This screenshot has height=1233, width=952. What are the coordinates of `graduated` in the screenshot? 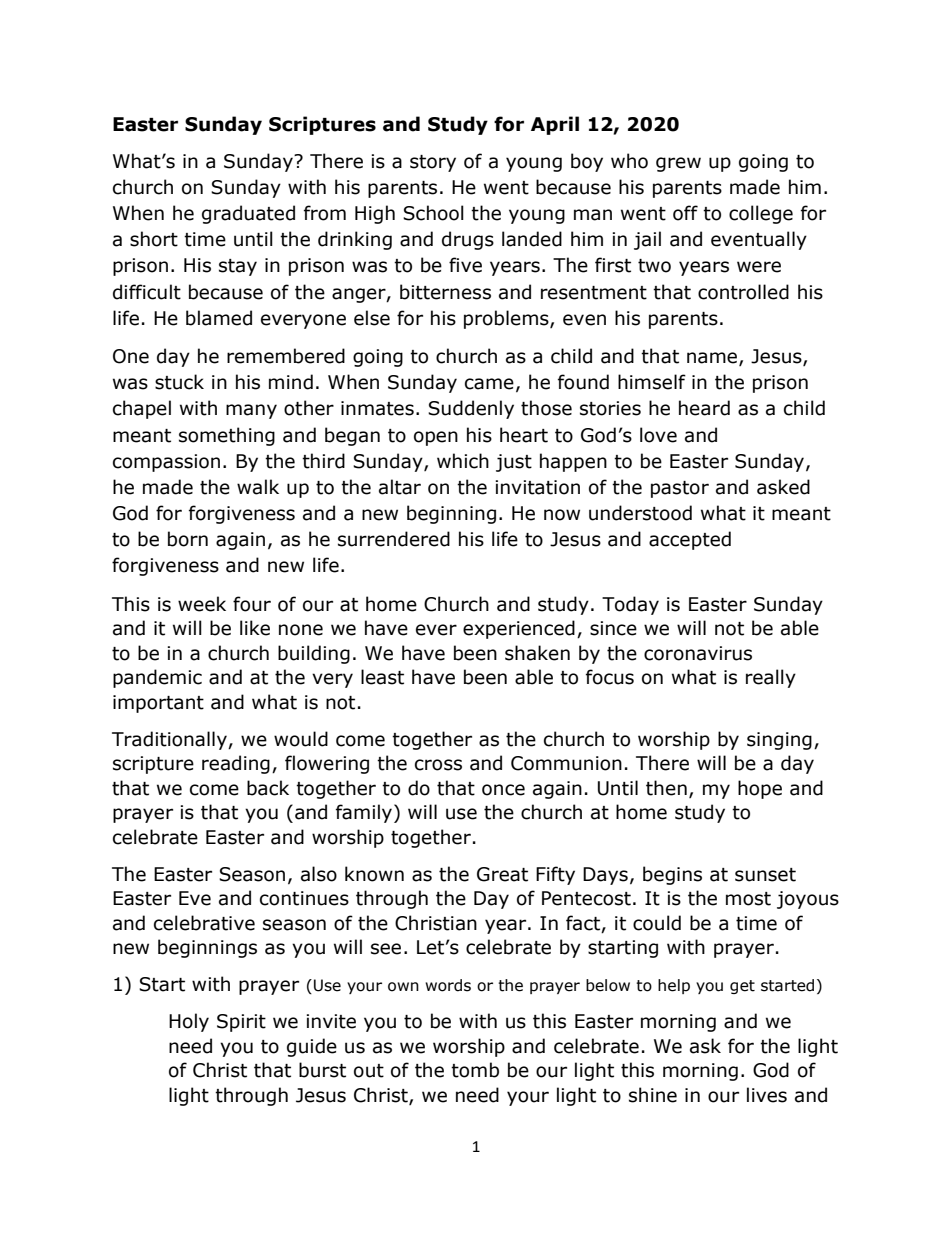 It's located at (248, 214).
